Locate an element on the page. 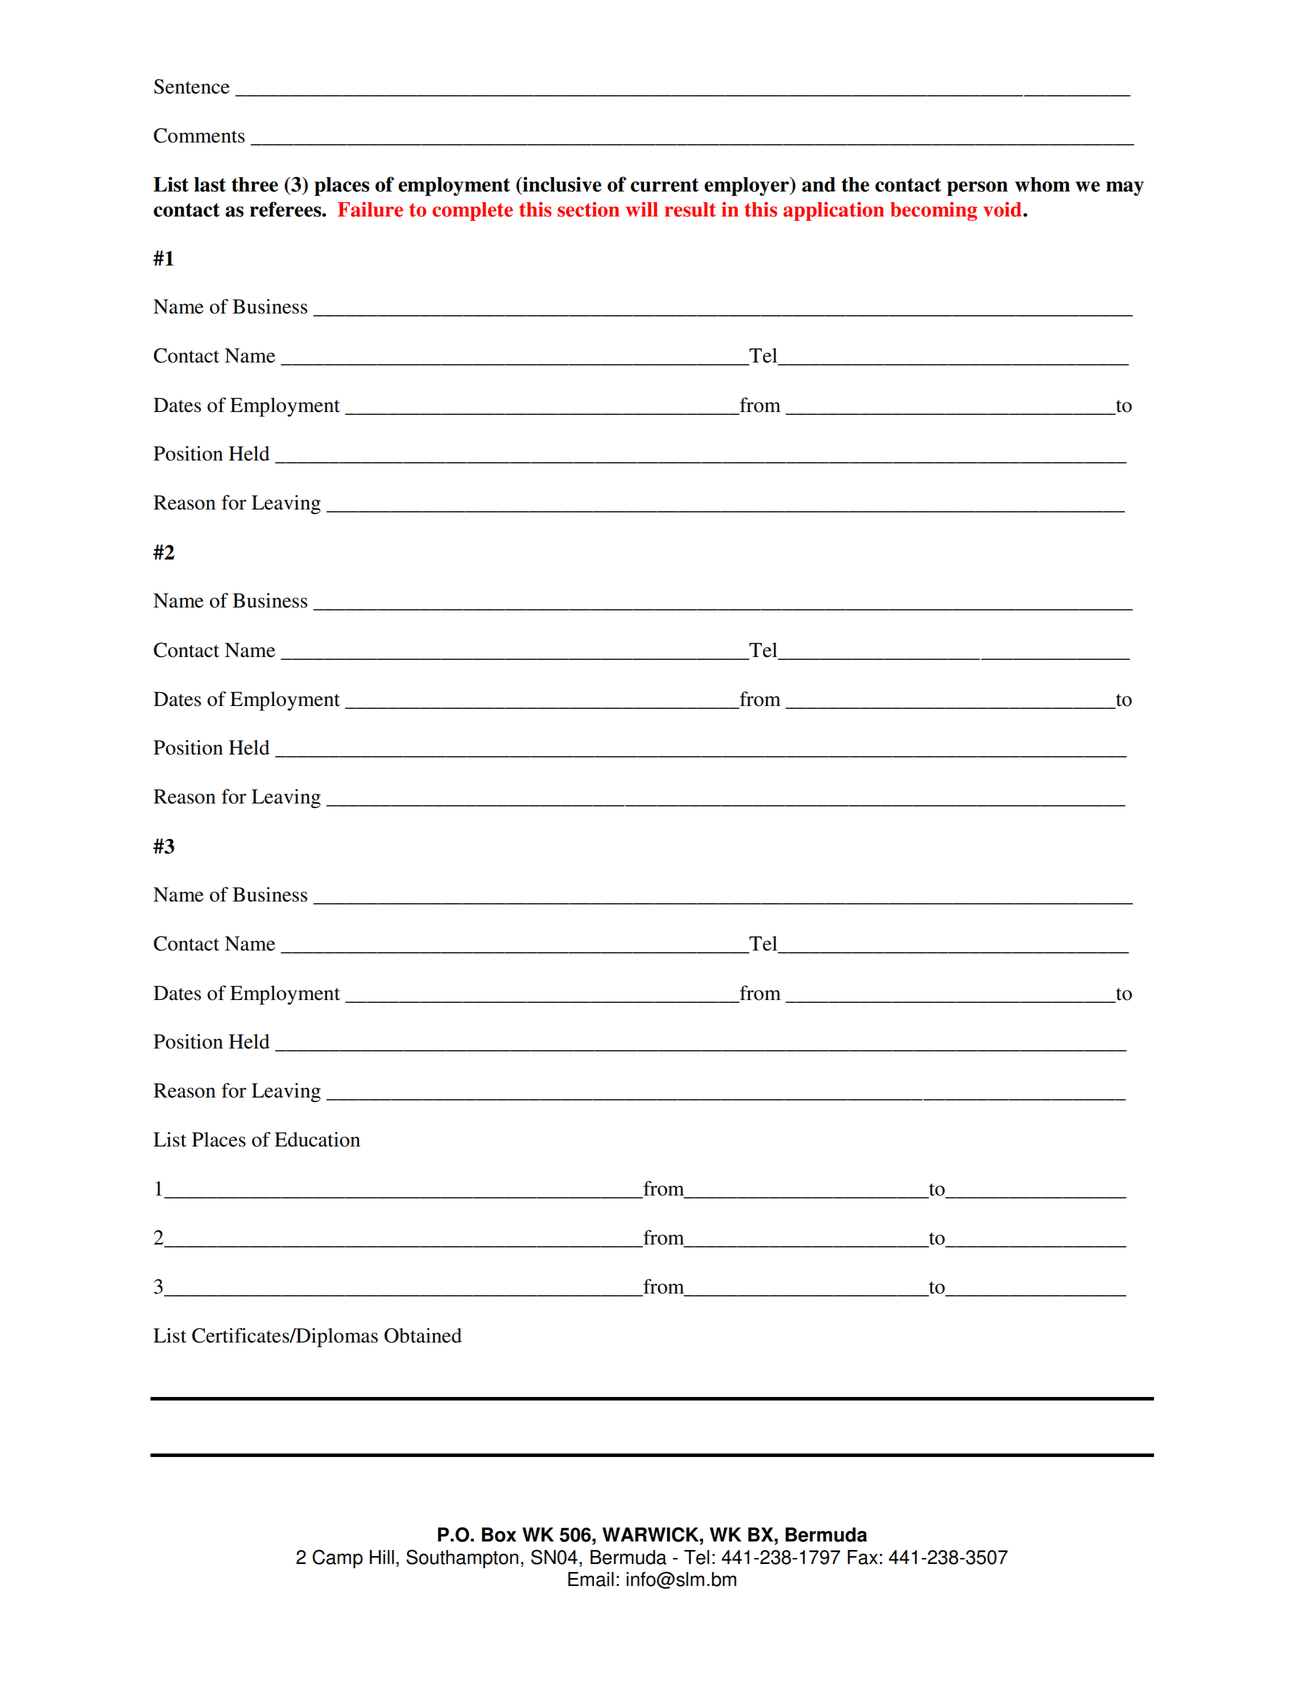 The width and height of the page is (1304, 1687). Education is located at coordinates (317, 1139).
